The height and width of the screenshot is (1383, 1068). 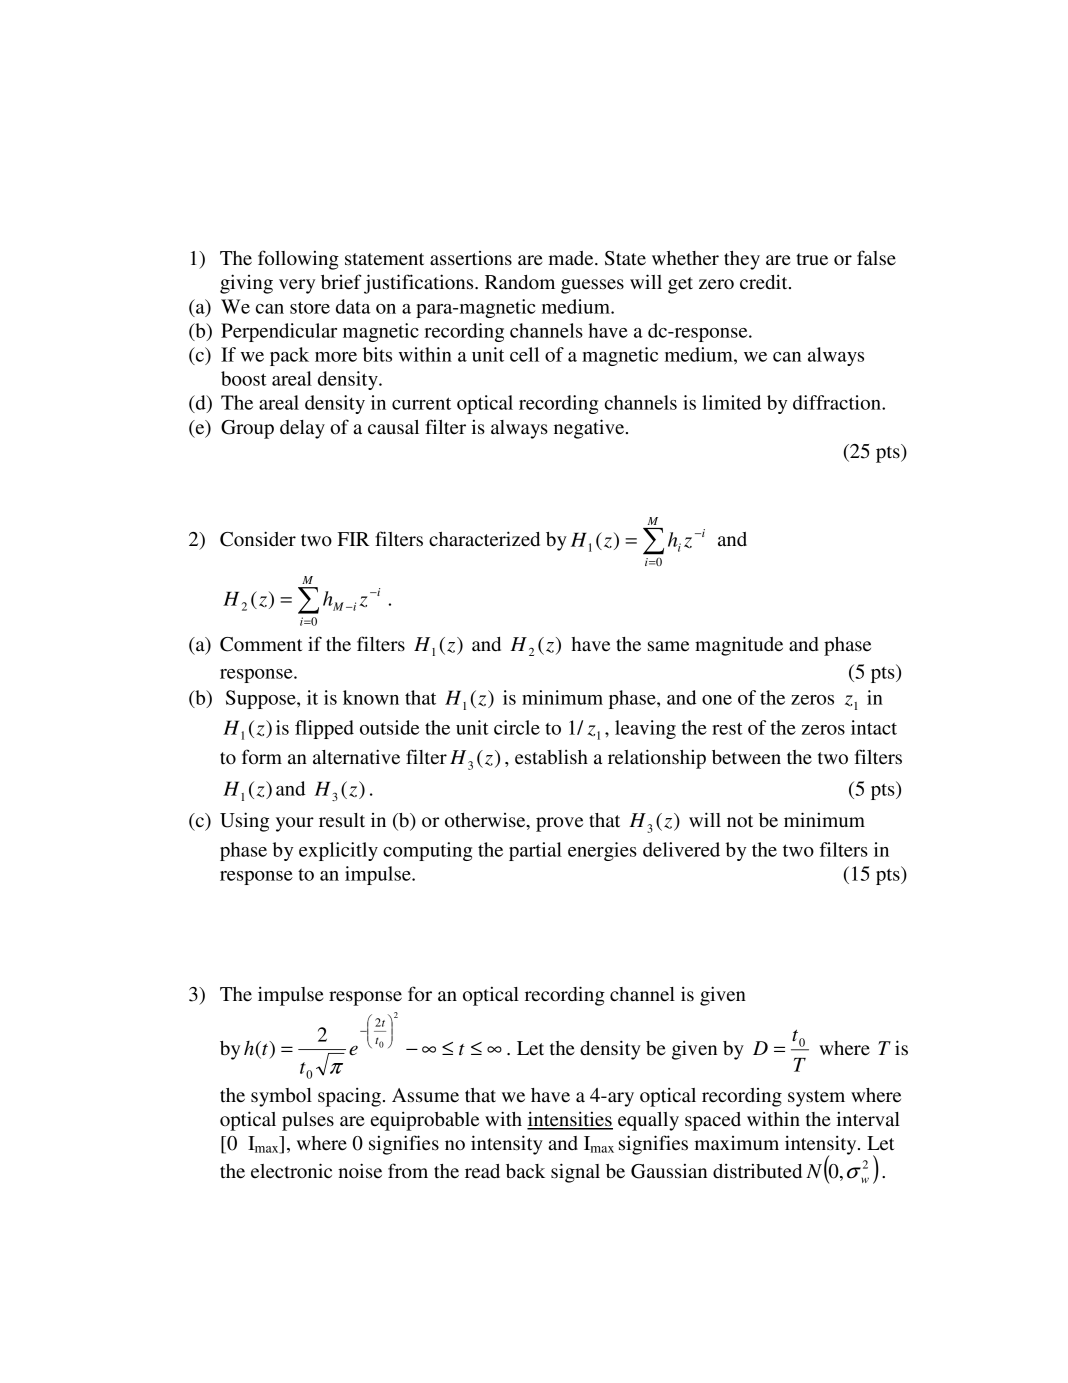 I want to click on brief, so click(x=341, y=282).
